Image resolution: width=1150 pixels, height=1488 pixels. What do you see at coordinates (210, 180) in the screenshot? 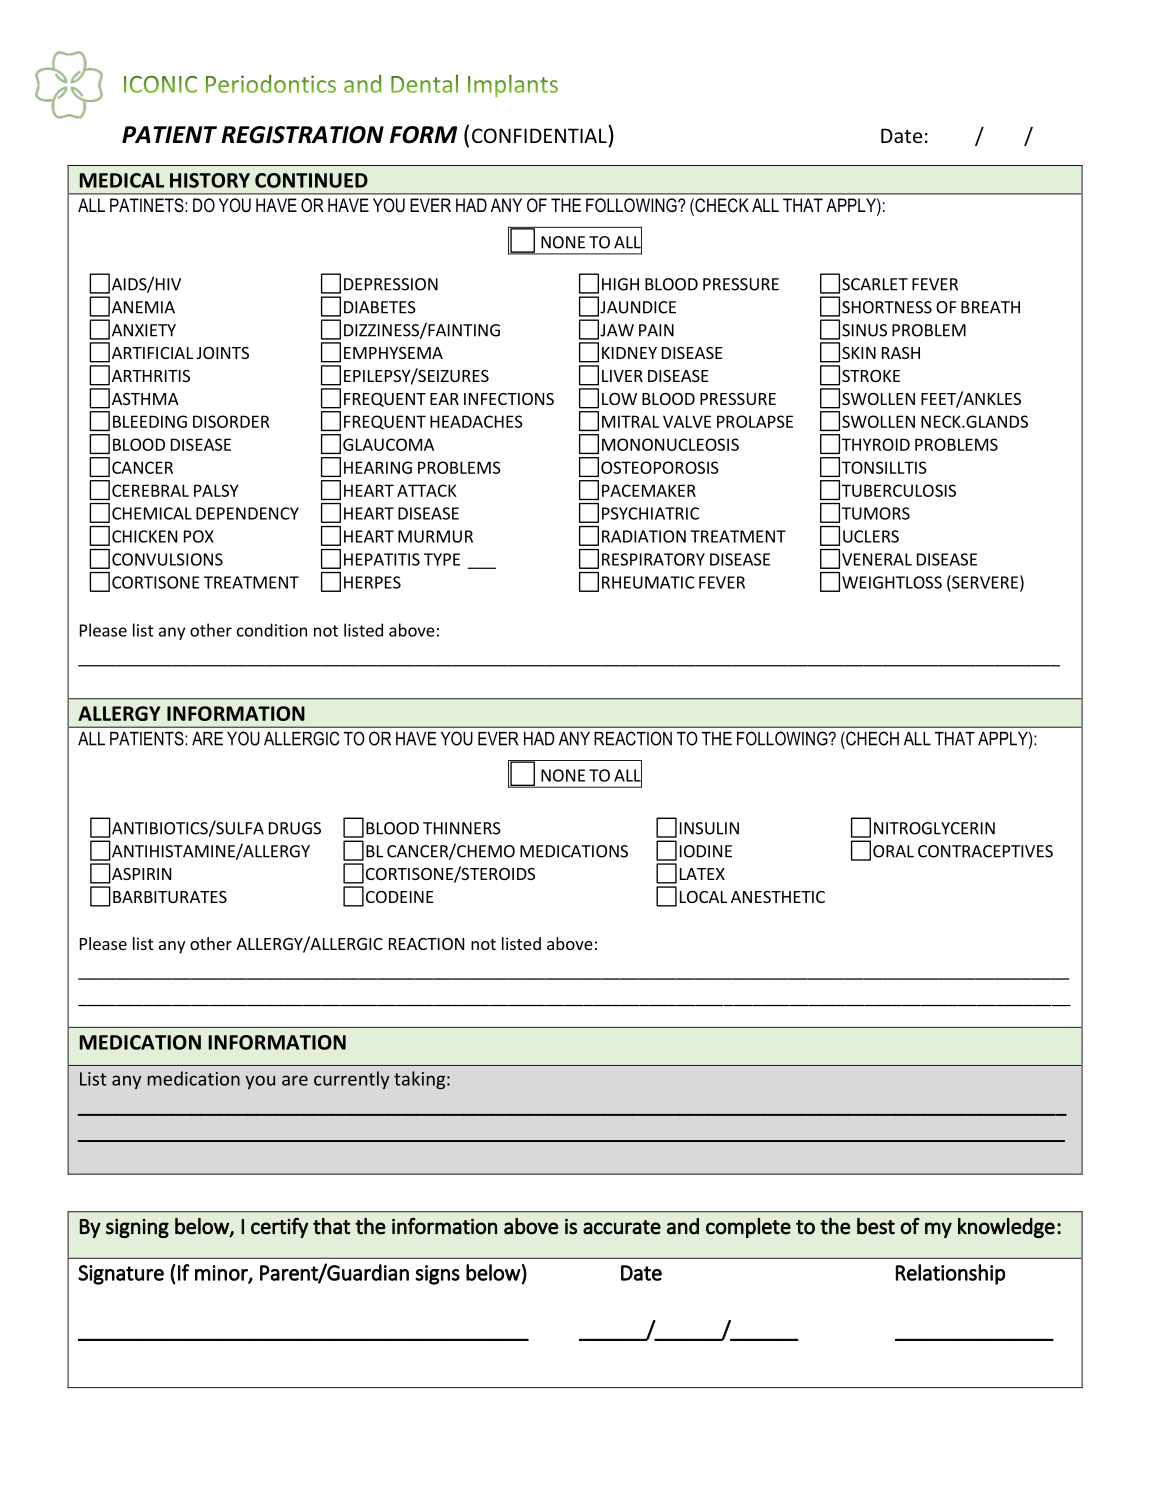
I see `HISTORY` at bounding box center [210, 180].
